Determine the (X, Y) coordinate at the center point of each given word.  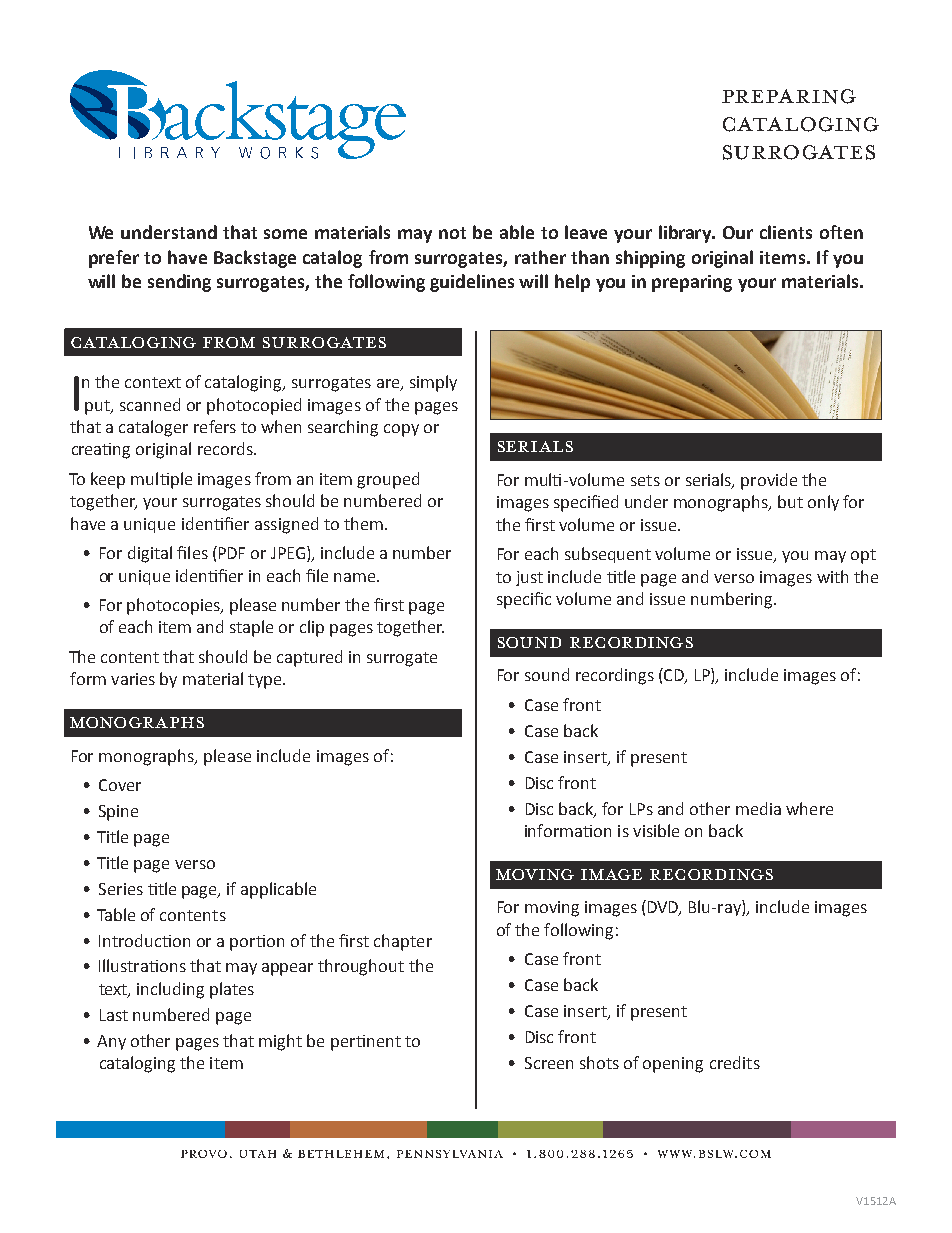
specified (586, 503)
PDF (230, 552)
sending (179, 283)
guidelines (472, 283)
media (758, 808)
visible (656, 830)
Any (111, 1042)
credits (735, 1062)
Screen (549, 1063)
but (790, 501)
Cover (120, 785)
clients (786, 232)
